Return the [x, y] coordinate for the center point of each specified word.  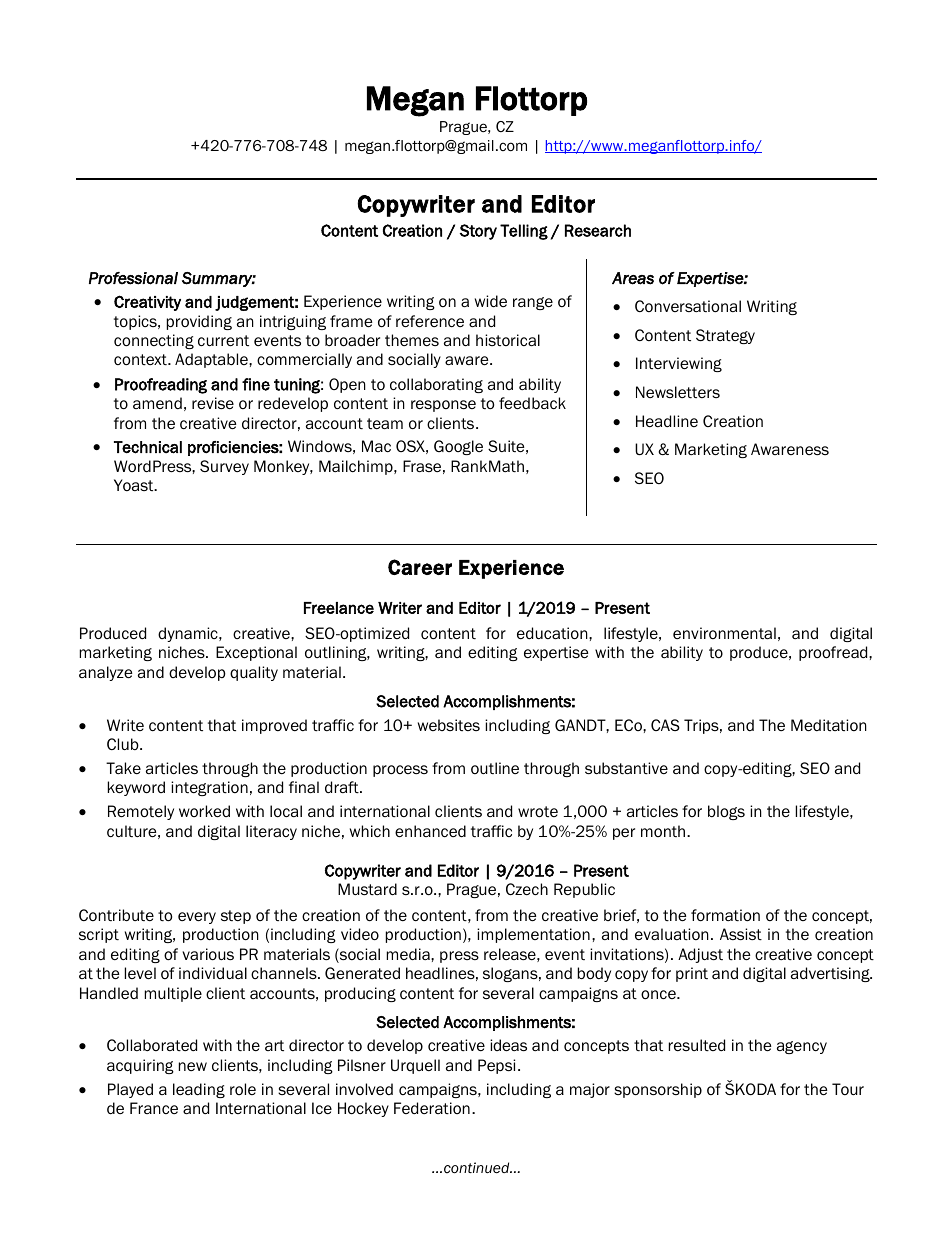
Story [478, 232]
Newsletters [678, 392]
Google [458, 447]
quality [254, 673]
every [197, 918]
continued [478, 1168]
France [154, 1108]
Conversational [688, 306]
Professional [133, 278]
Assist [741, 934]
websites [449, 725]
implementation [533, 935]
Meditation [829, 725]
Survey [224, 467]
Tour [848, 1089]
